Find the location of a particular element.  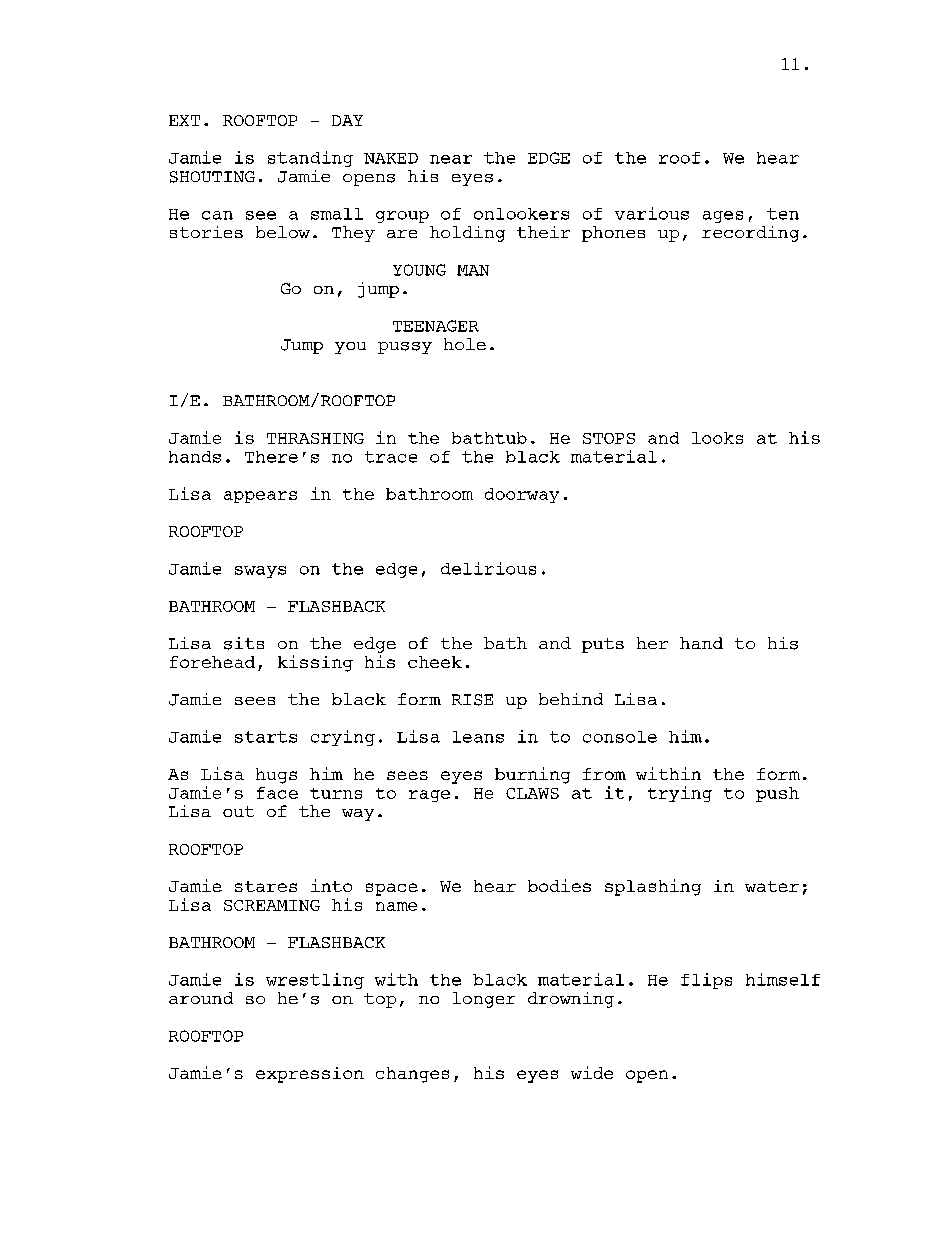

standing is located at coordinates (310, 159).
